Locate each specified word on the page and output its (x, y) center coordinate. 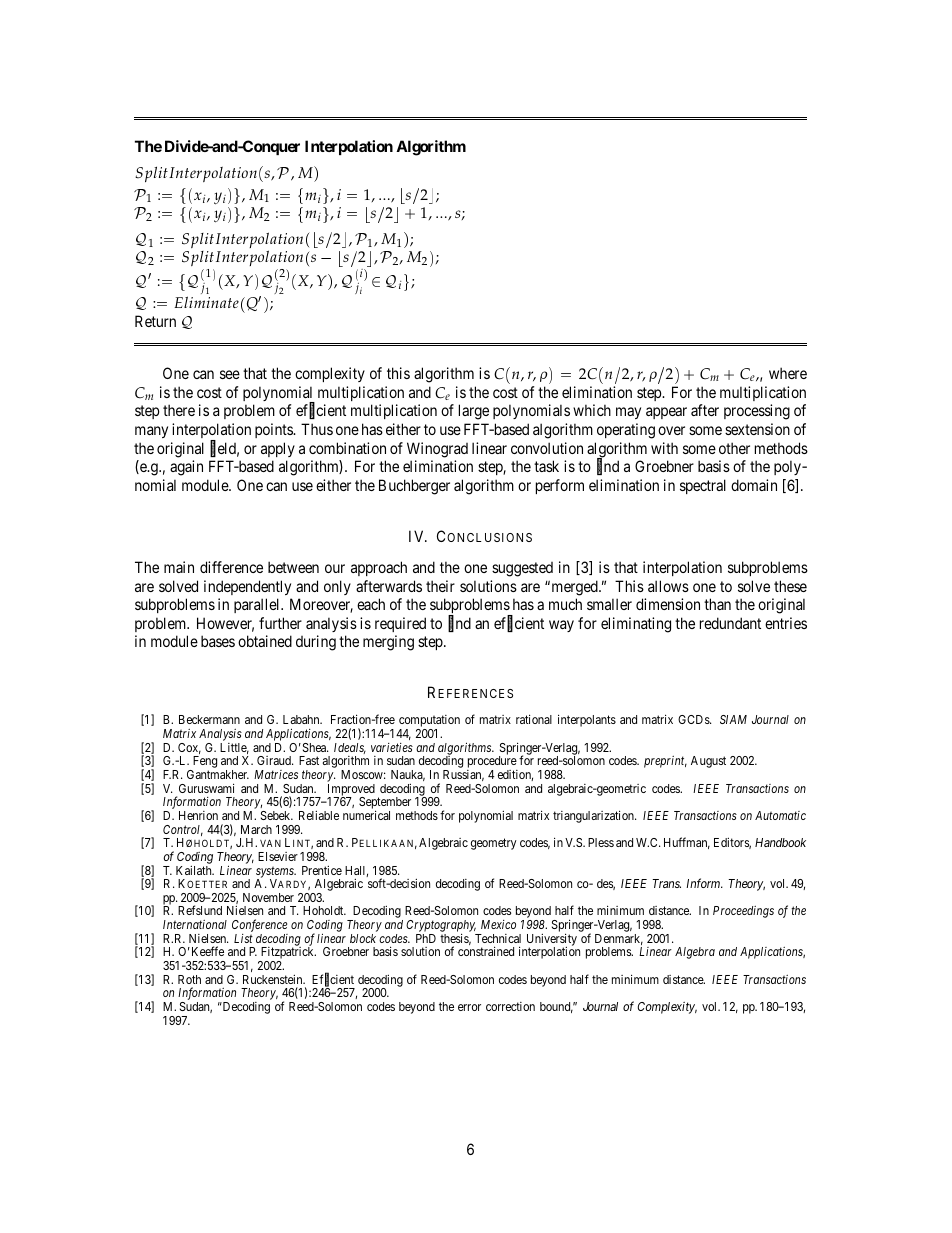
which (592, 410)
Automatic (780, 815)
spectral (703, 486)
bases (218, 641)
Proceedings (743, 912)
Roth (189, 979)
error (469, 1007)
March (256, 829)
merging (388, 643)
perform (560, 486)
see (230, 374)
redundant (730, 623)
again (186, 468)
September (385, 804)
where (788, 373)
